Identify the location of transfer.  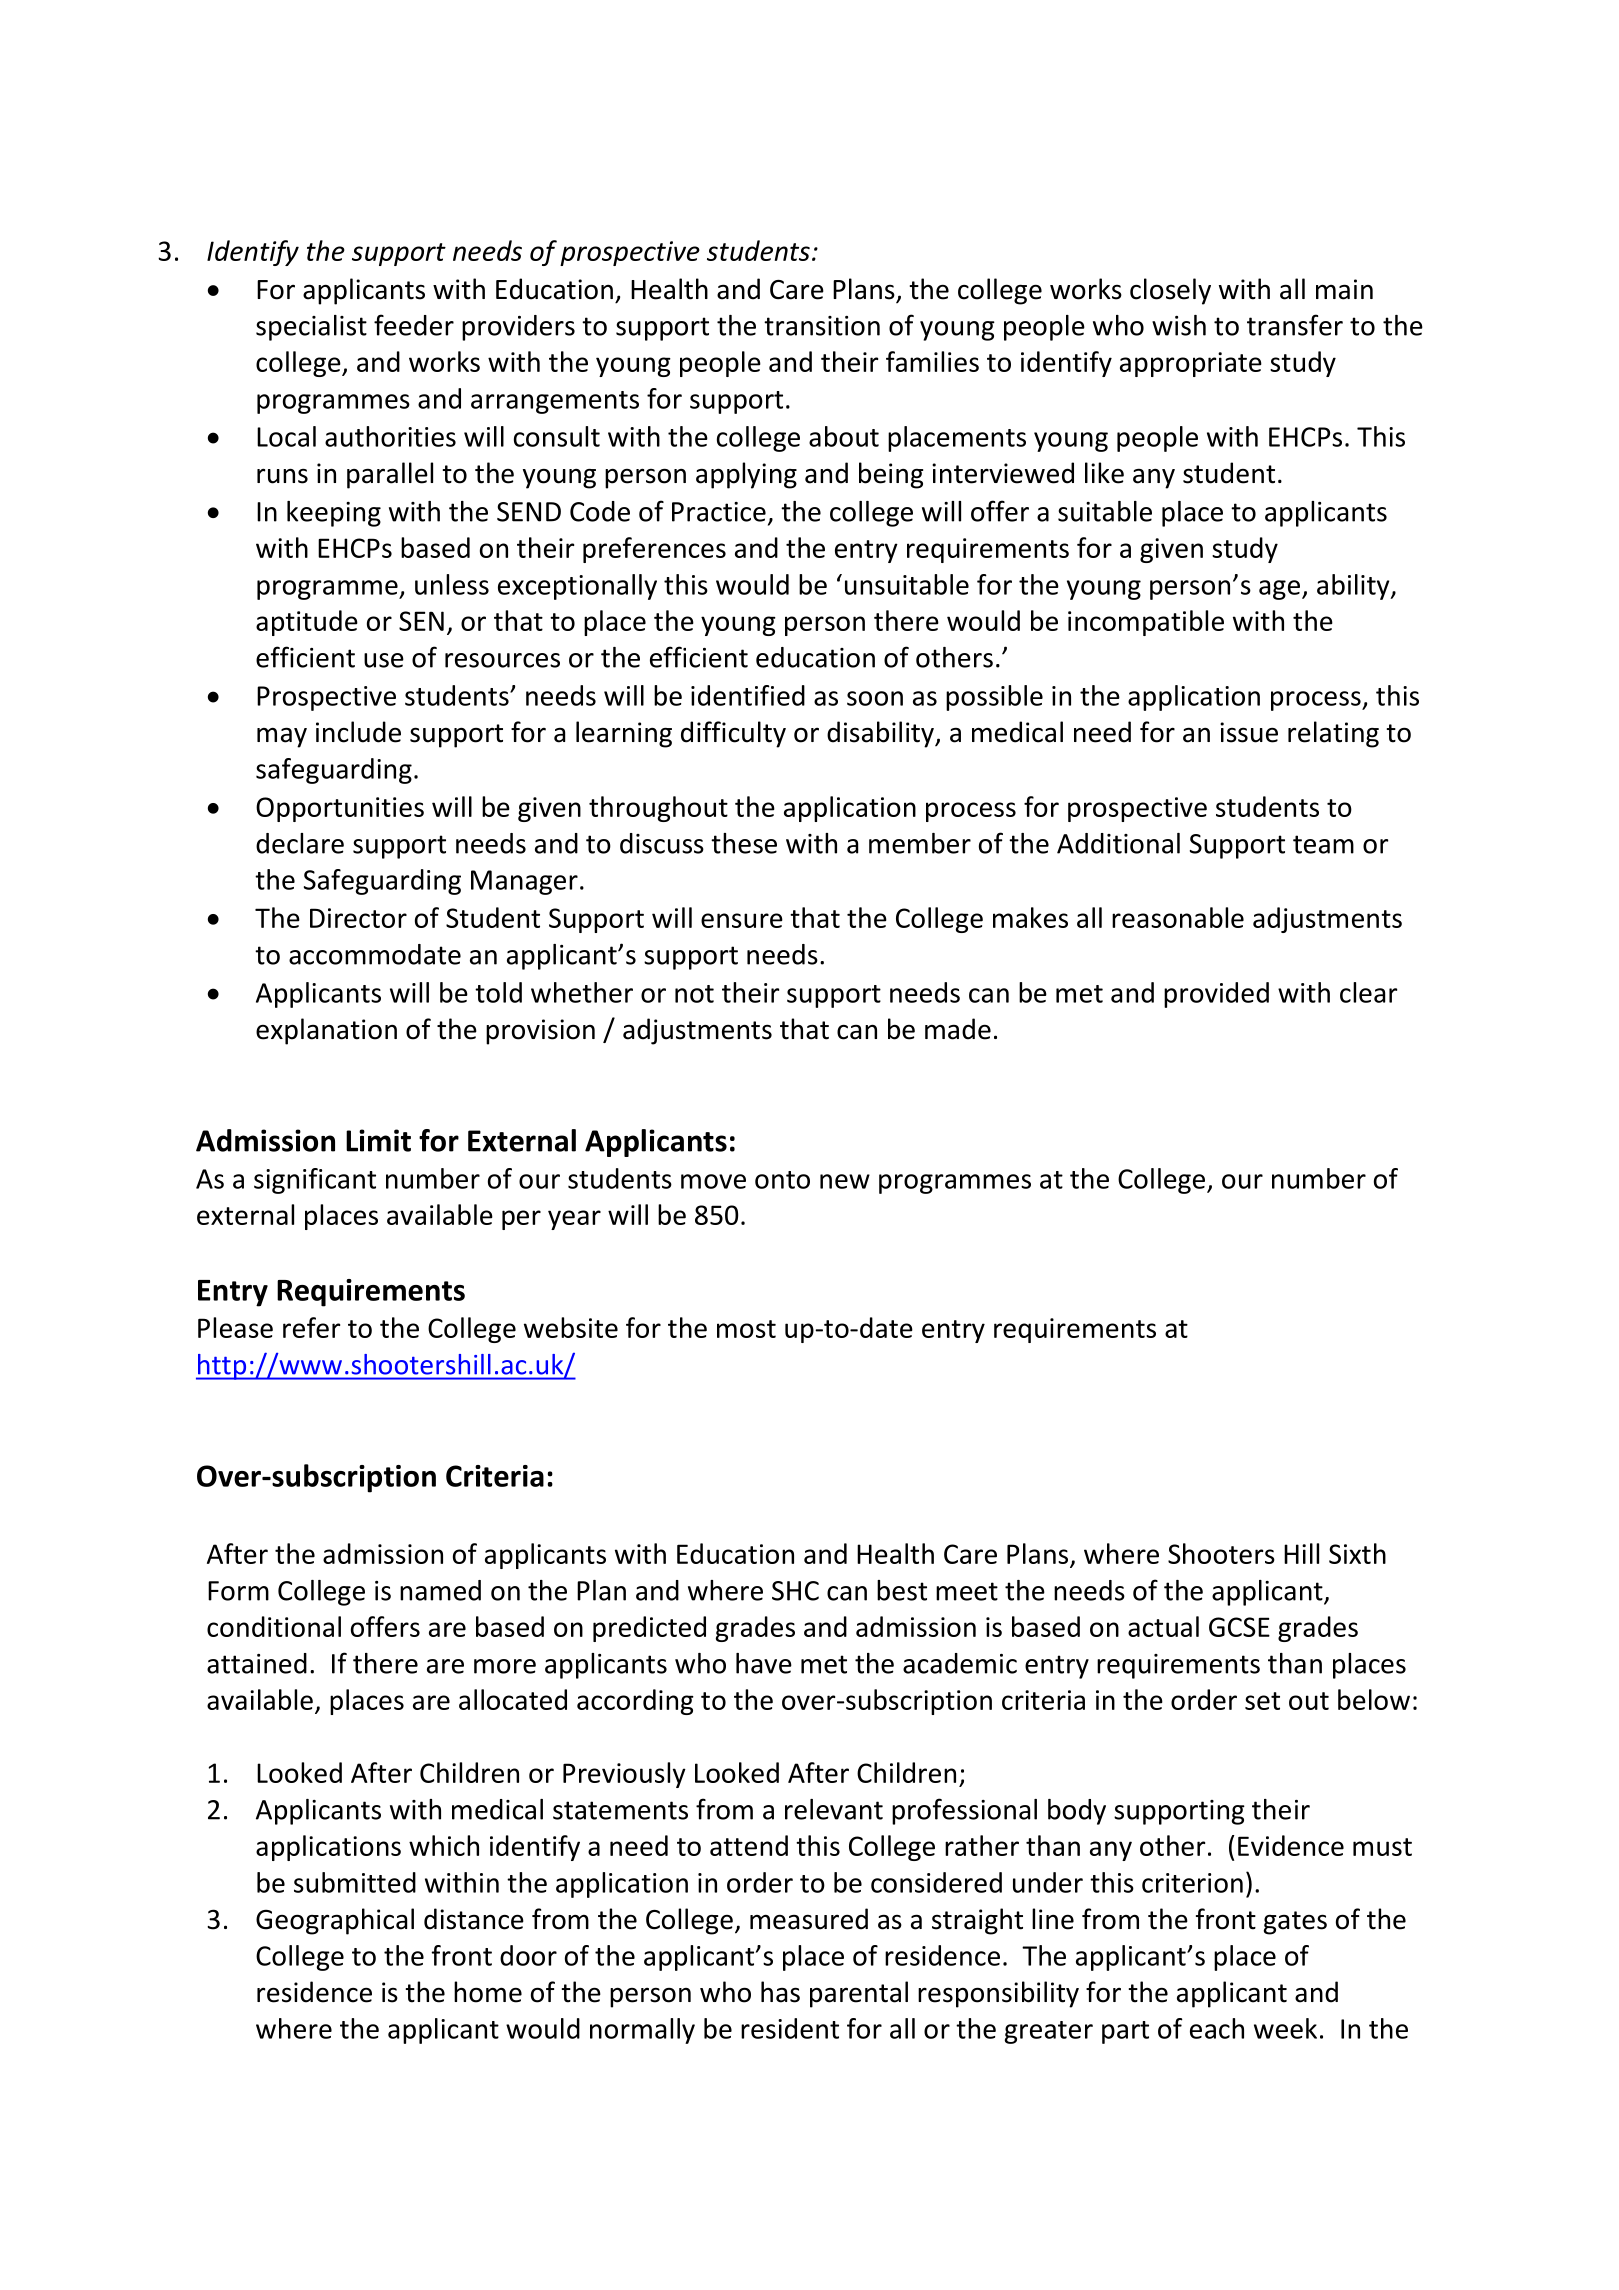
(1295, 325).
